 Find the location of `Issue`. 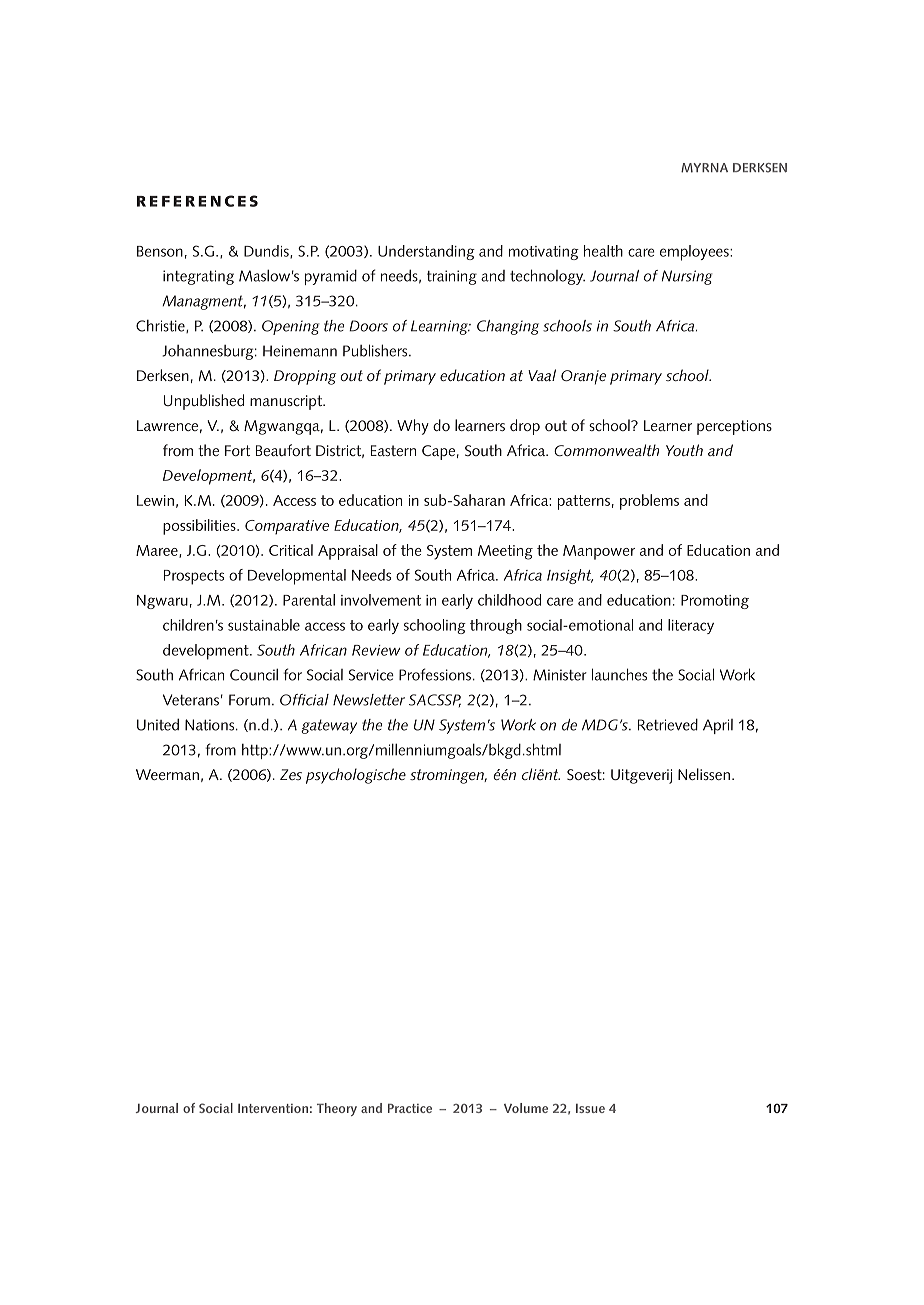

Issue is located at coordinates (590, 1108).
